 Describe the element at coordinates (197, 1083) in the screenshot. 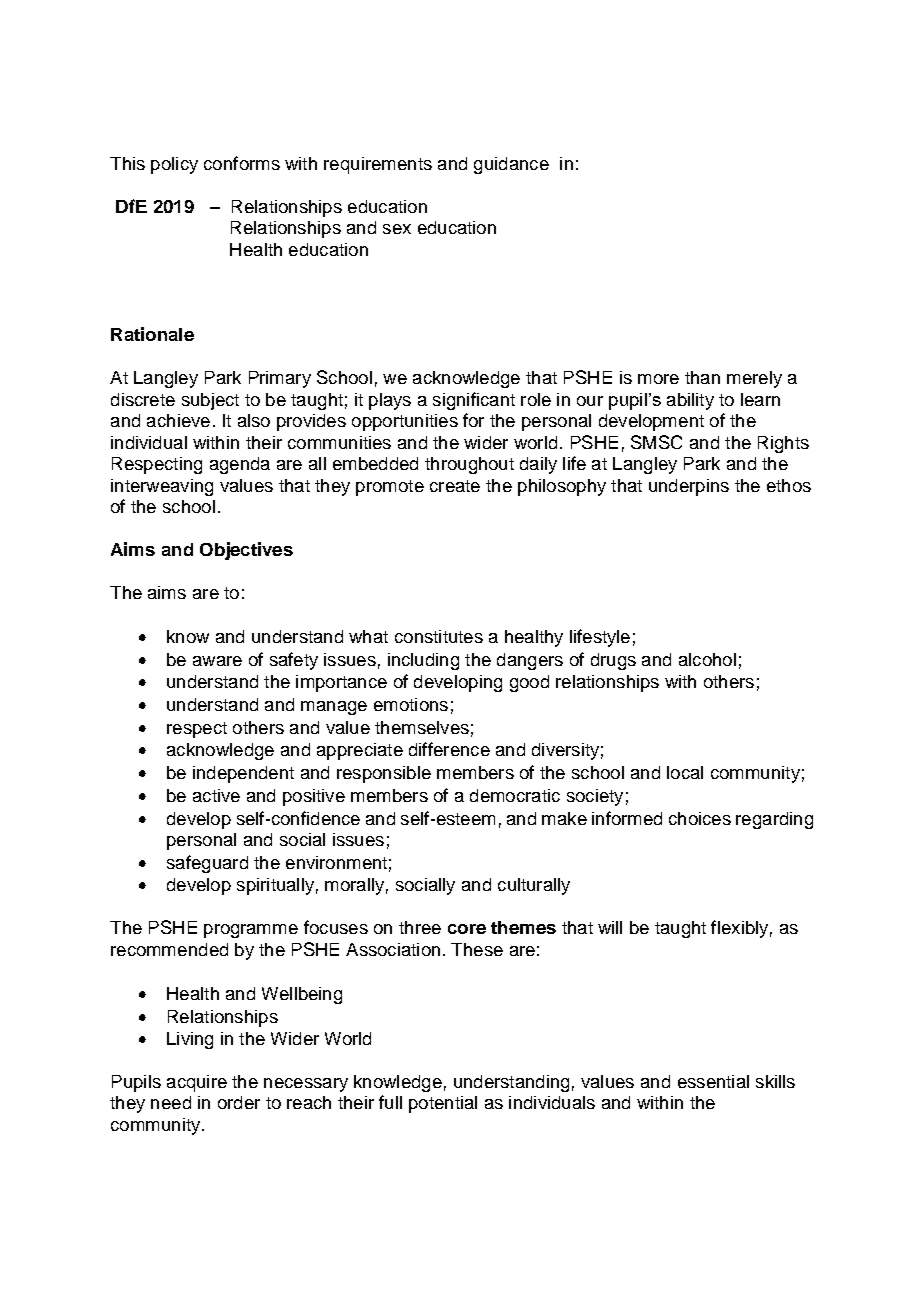

I see `acquire` at that location.
